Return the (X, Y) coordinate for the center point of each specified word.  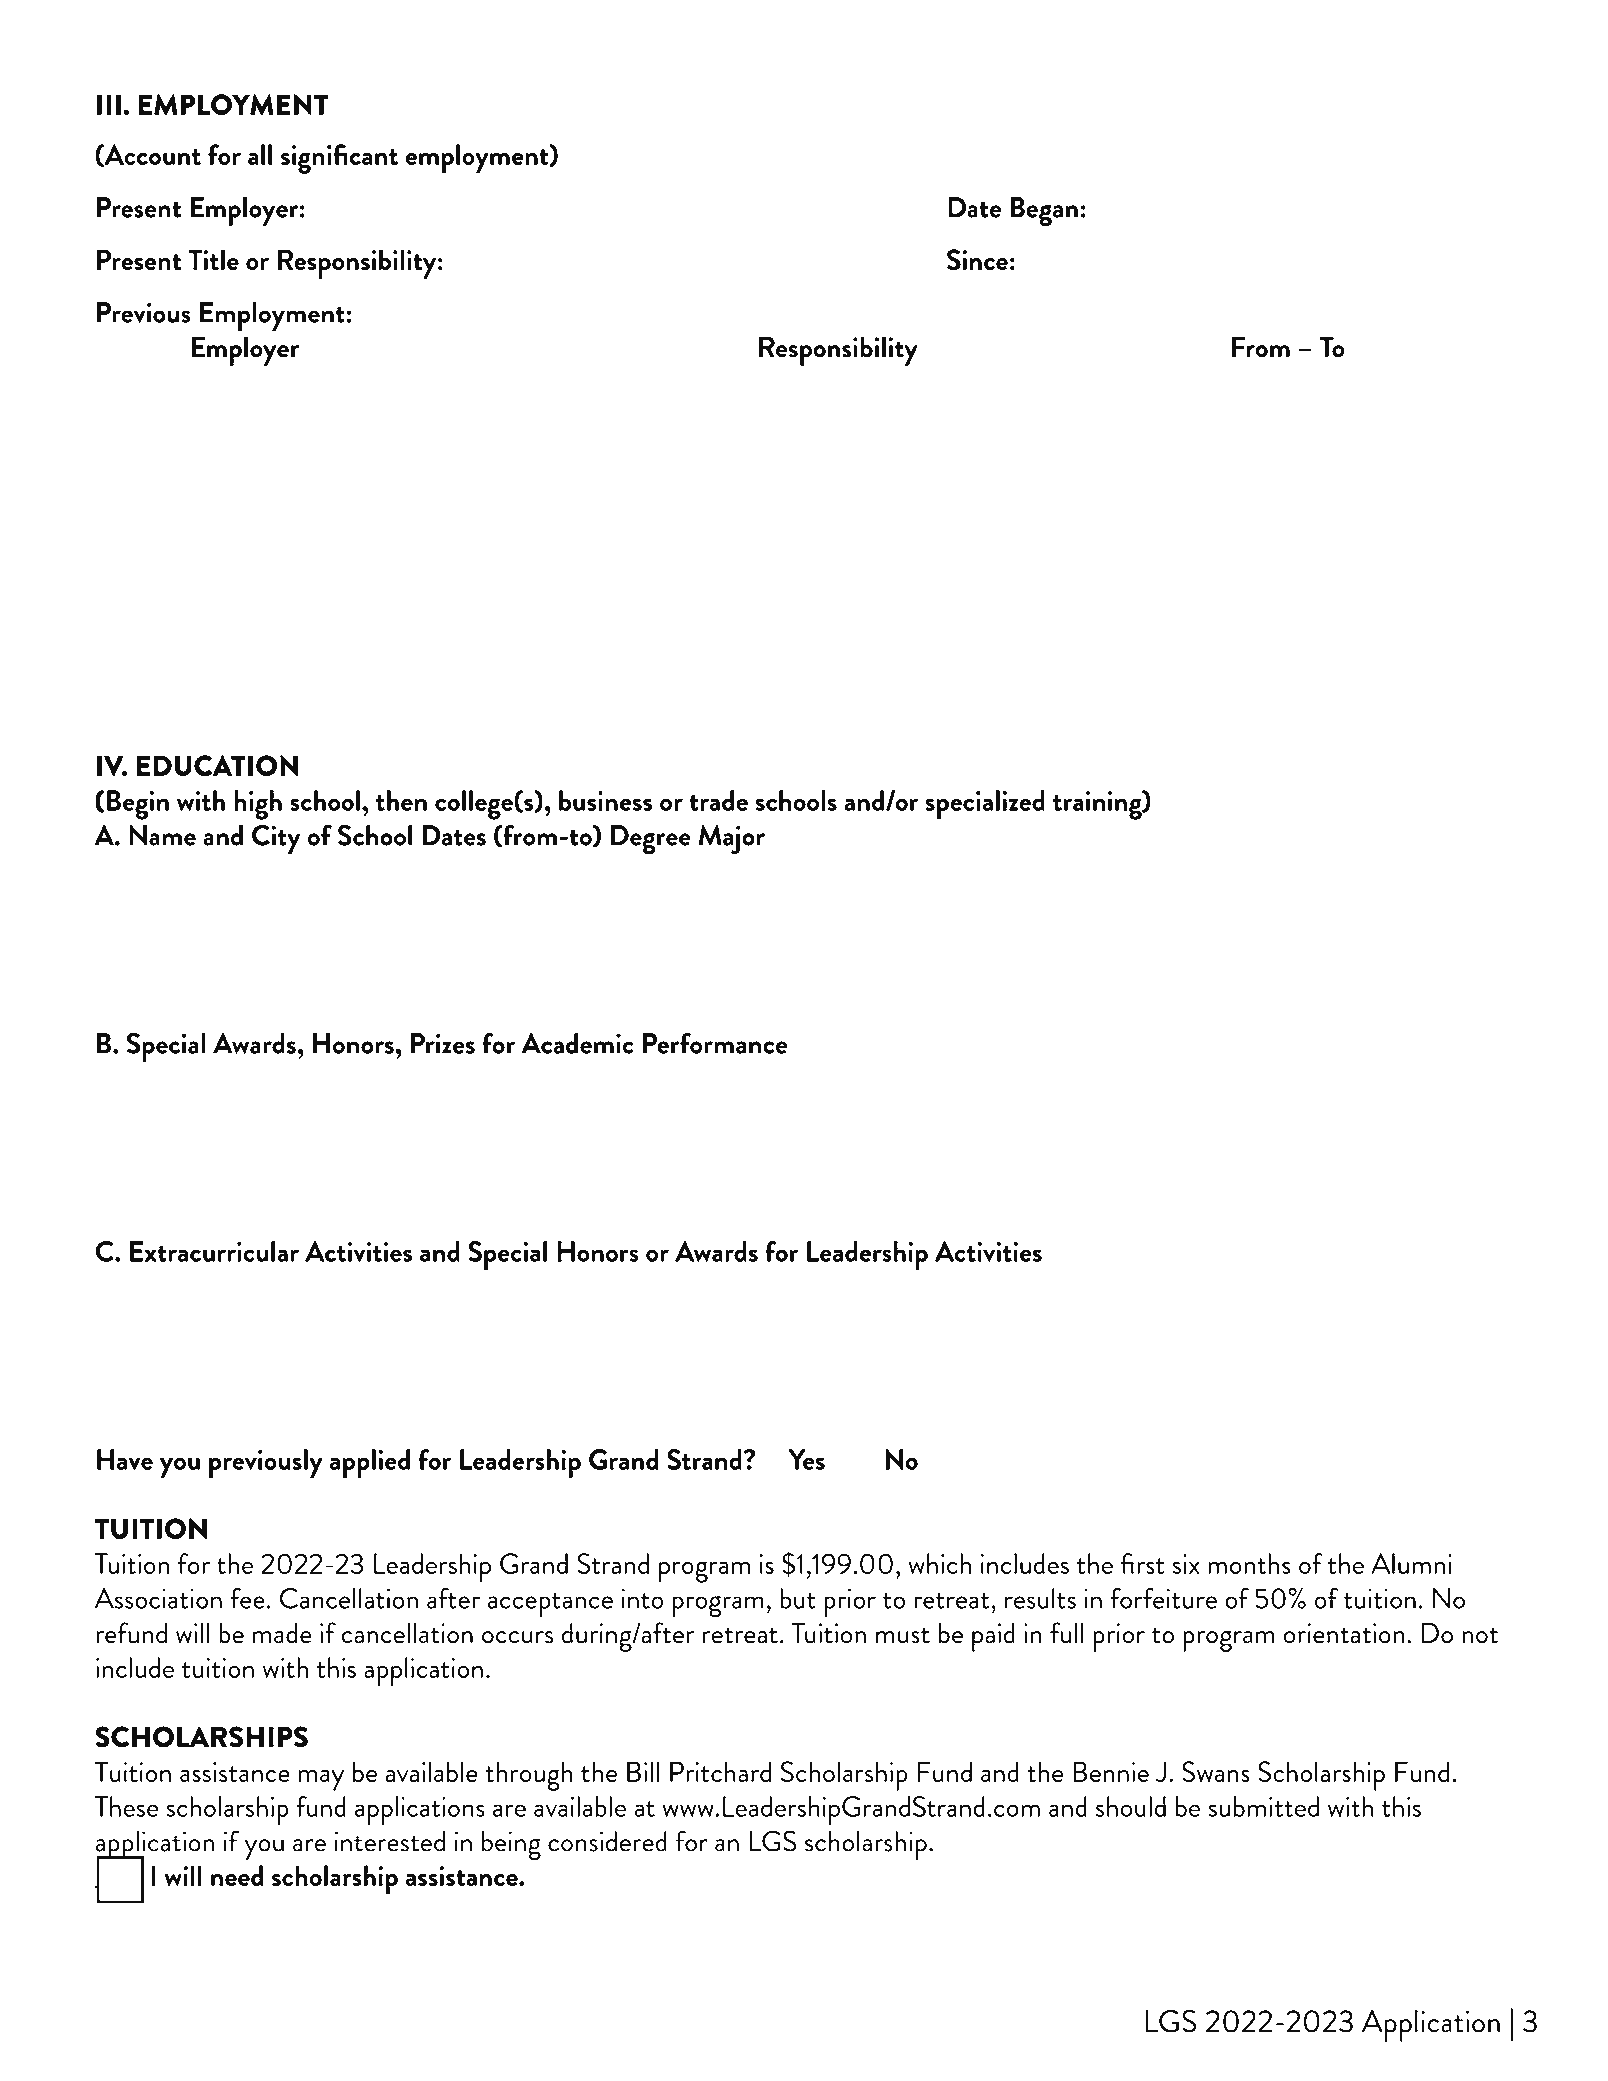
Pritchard (720, 1771)
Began (1044, 212)
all (260, 154)
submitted (1264, 1806)
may (321, 1780)
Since (977, 259)
